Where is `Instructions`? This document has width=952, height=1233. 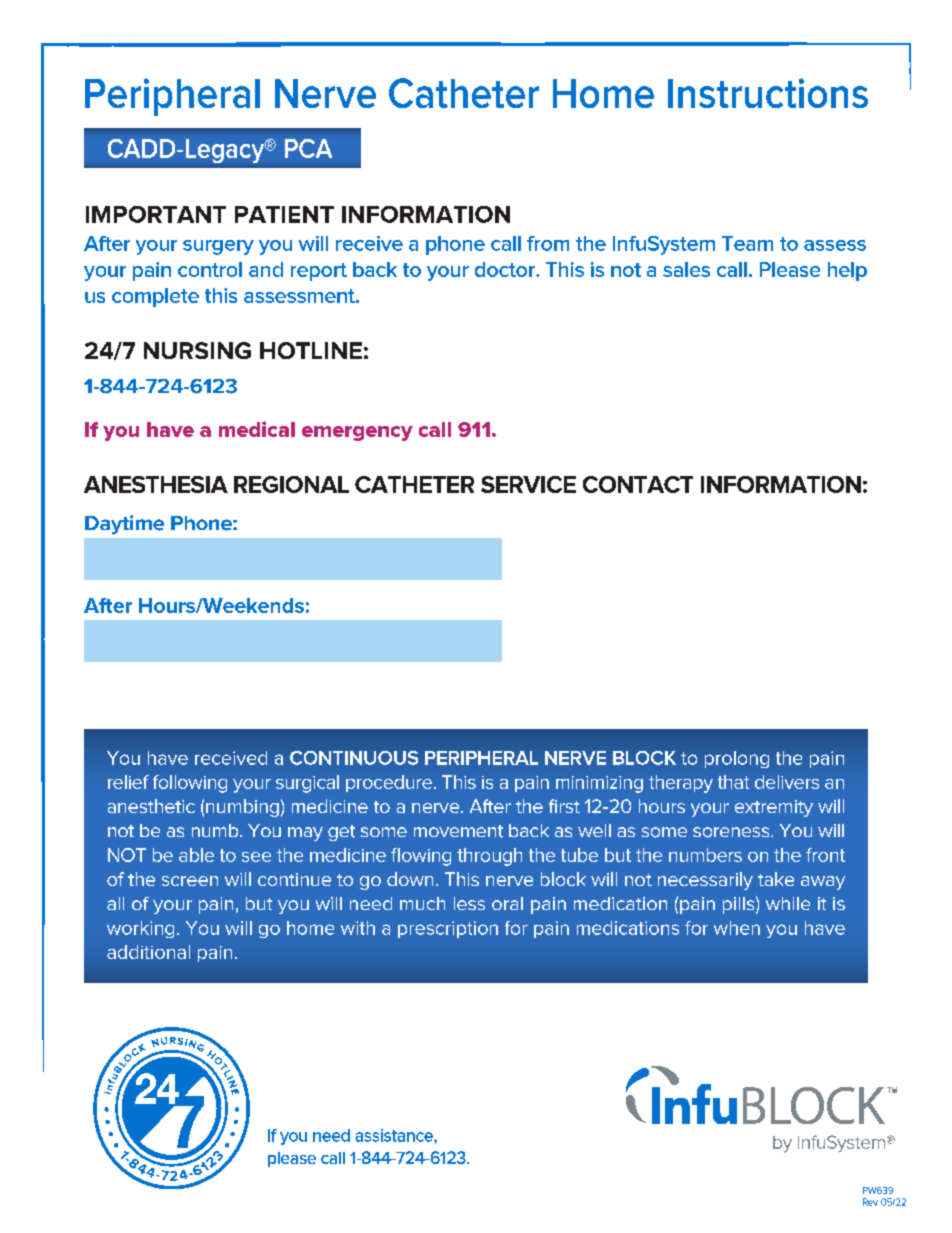
Instructions is located at coordinates (768, 93).
